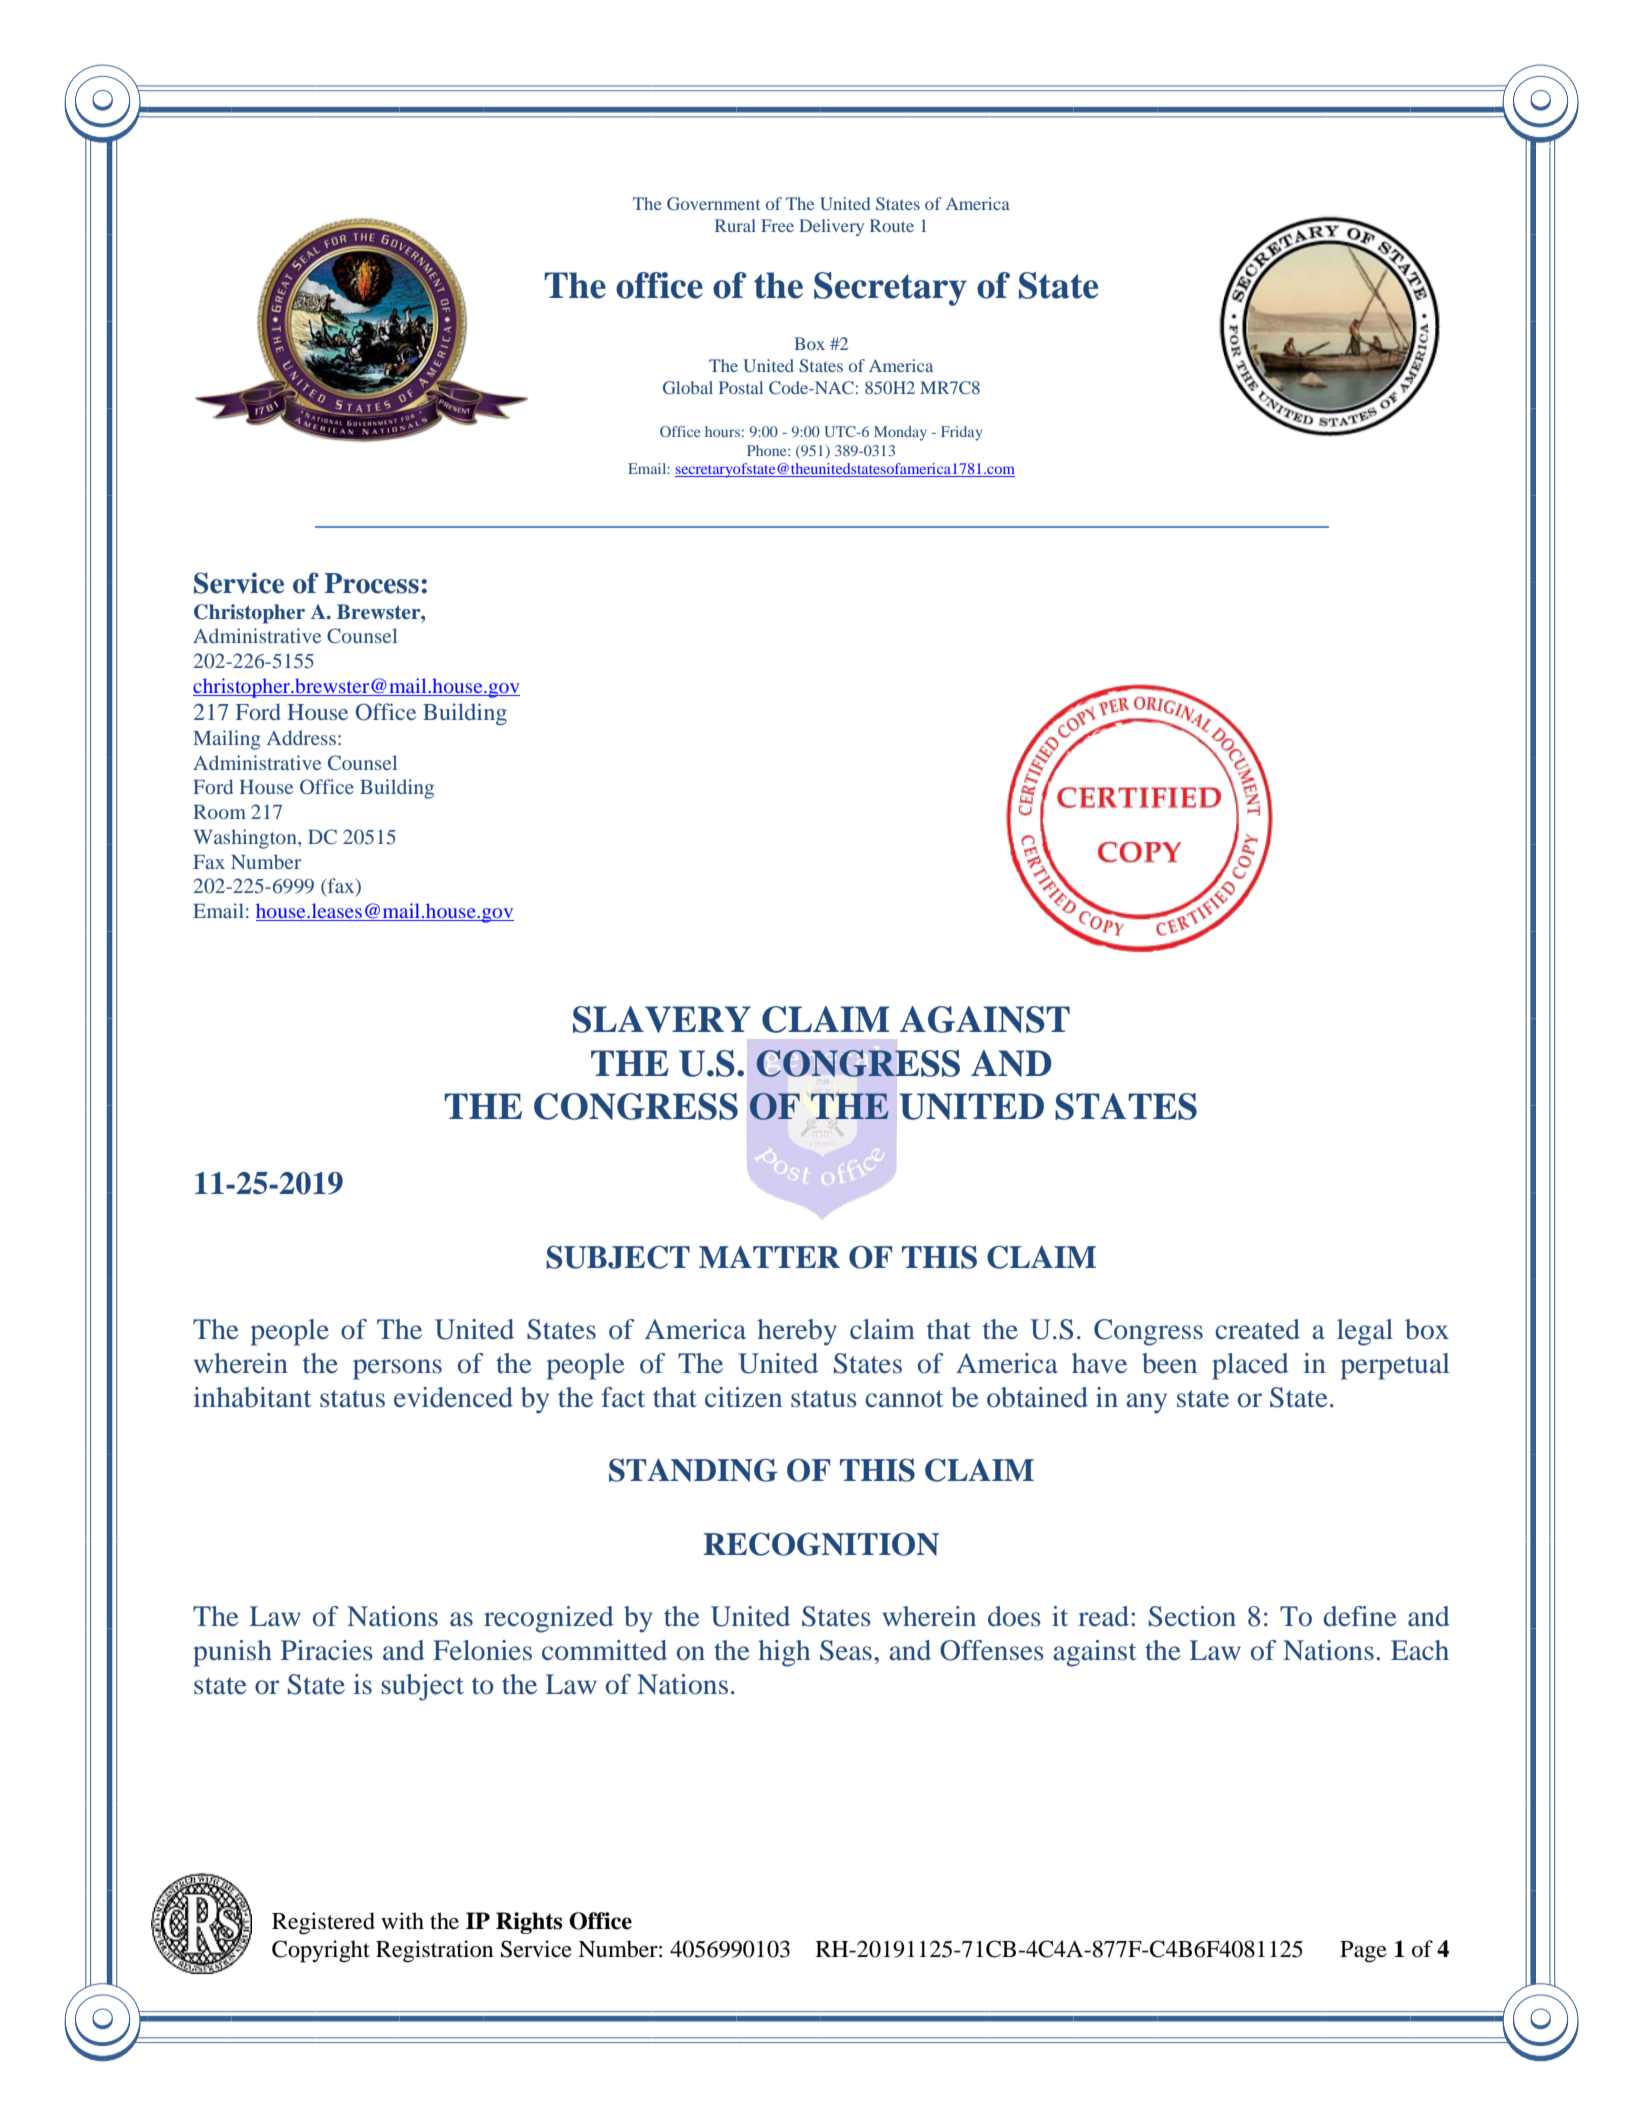 The image size is (1643, 2126). Describe the element at coordinates (529, 1923) in the screenshot. I see `Rights` at that location.
